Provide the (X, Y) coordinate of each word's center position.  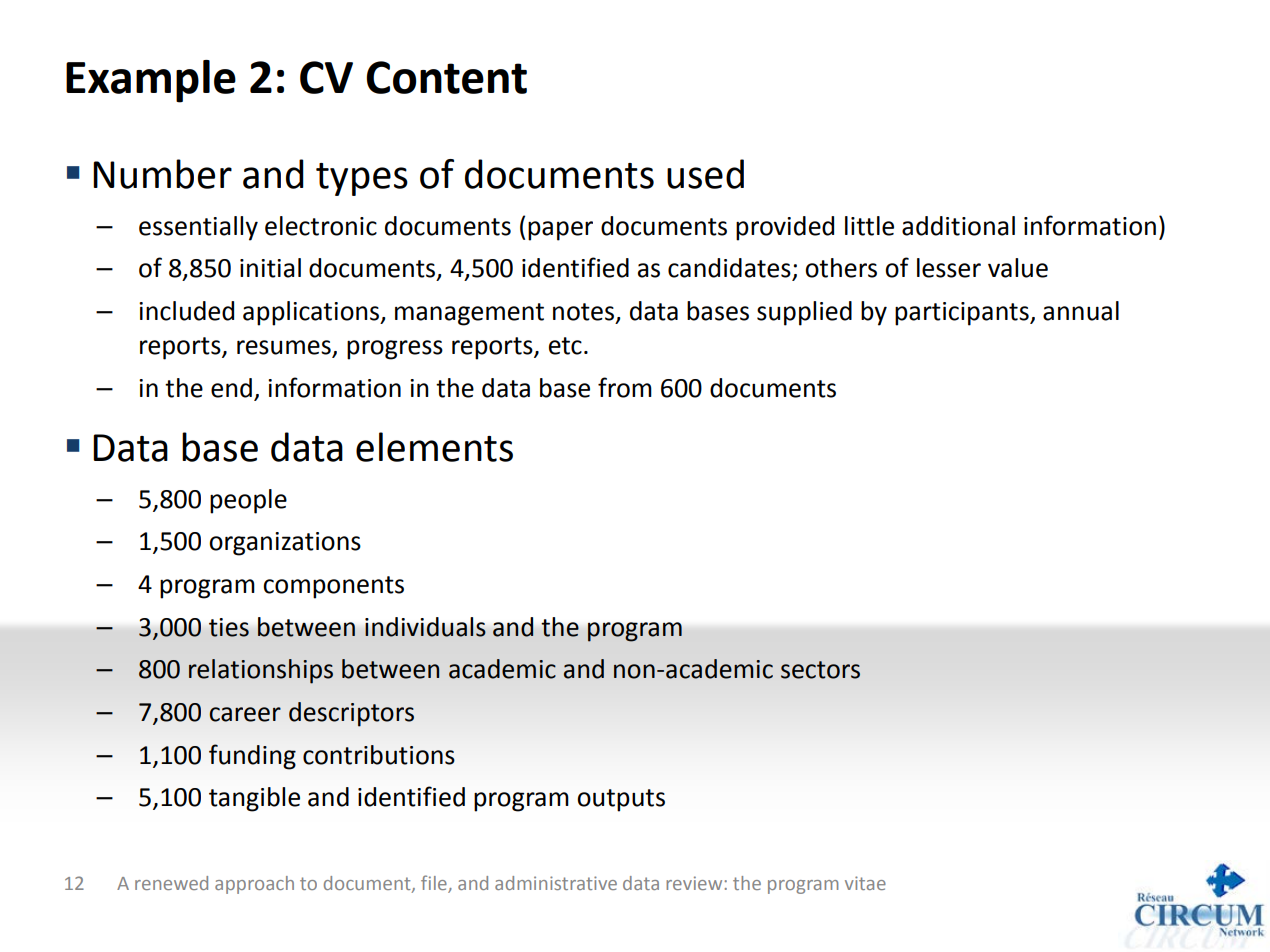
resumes (285, 348)
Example (151, 81)
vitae (865, 883)
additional (958, 226)
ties (229, 627)
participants (963, 314)
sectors (820, 670)
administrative (556, 883)
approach (254, 885)
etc (565, 346)
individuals (425, 627)
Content (446, 77)
